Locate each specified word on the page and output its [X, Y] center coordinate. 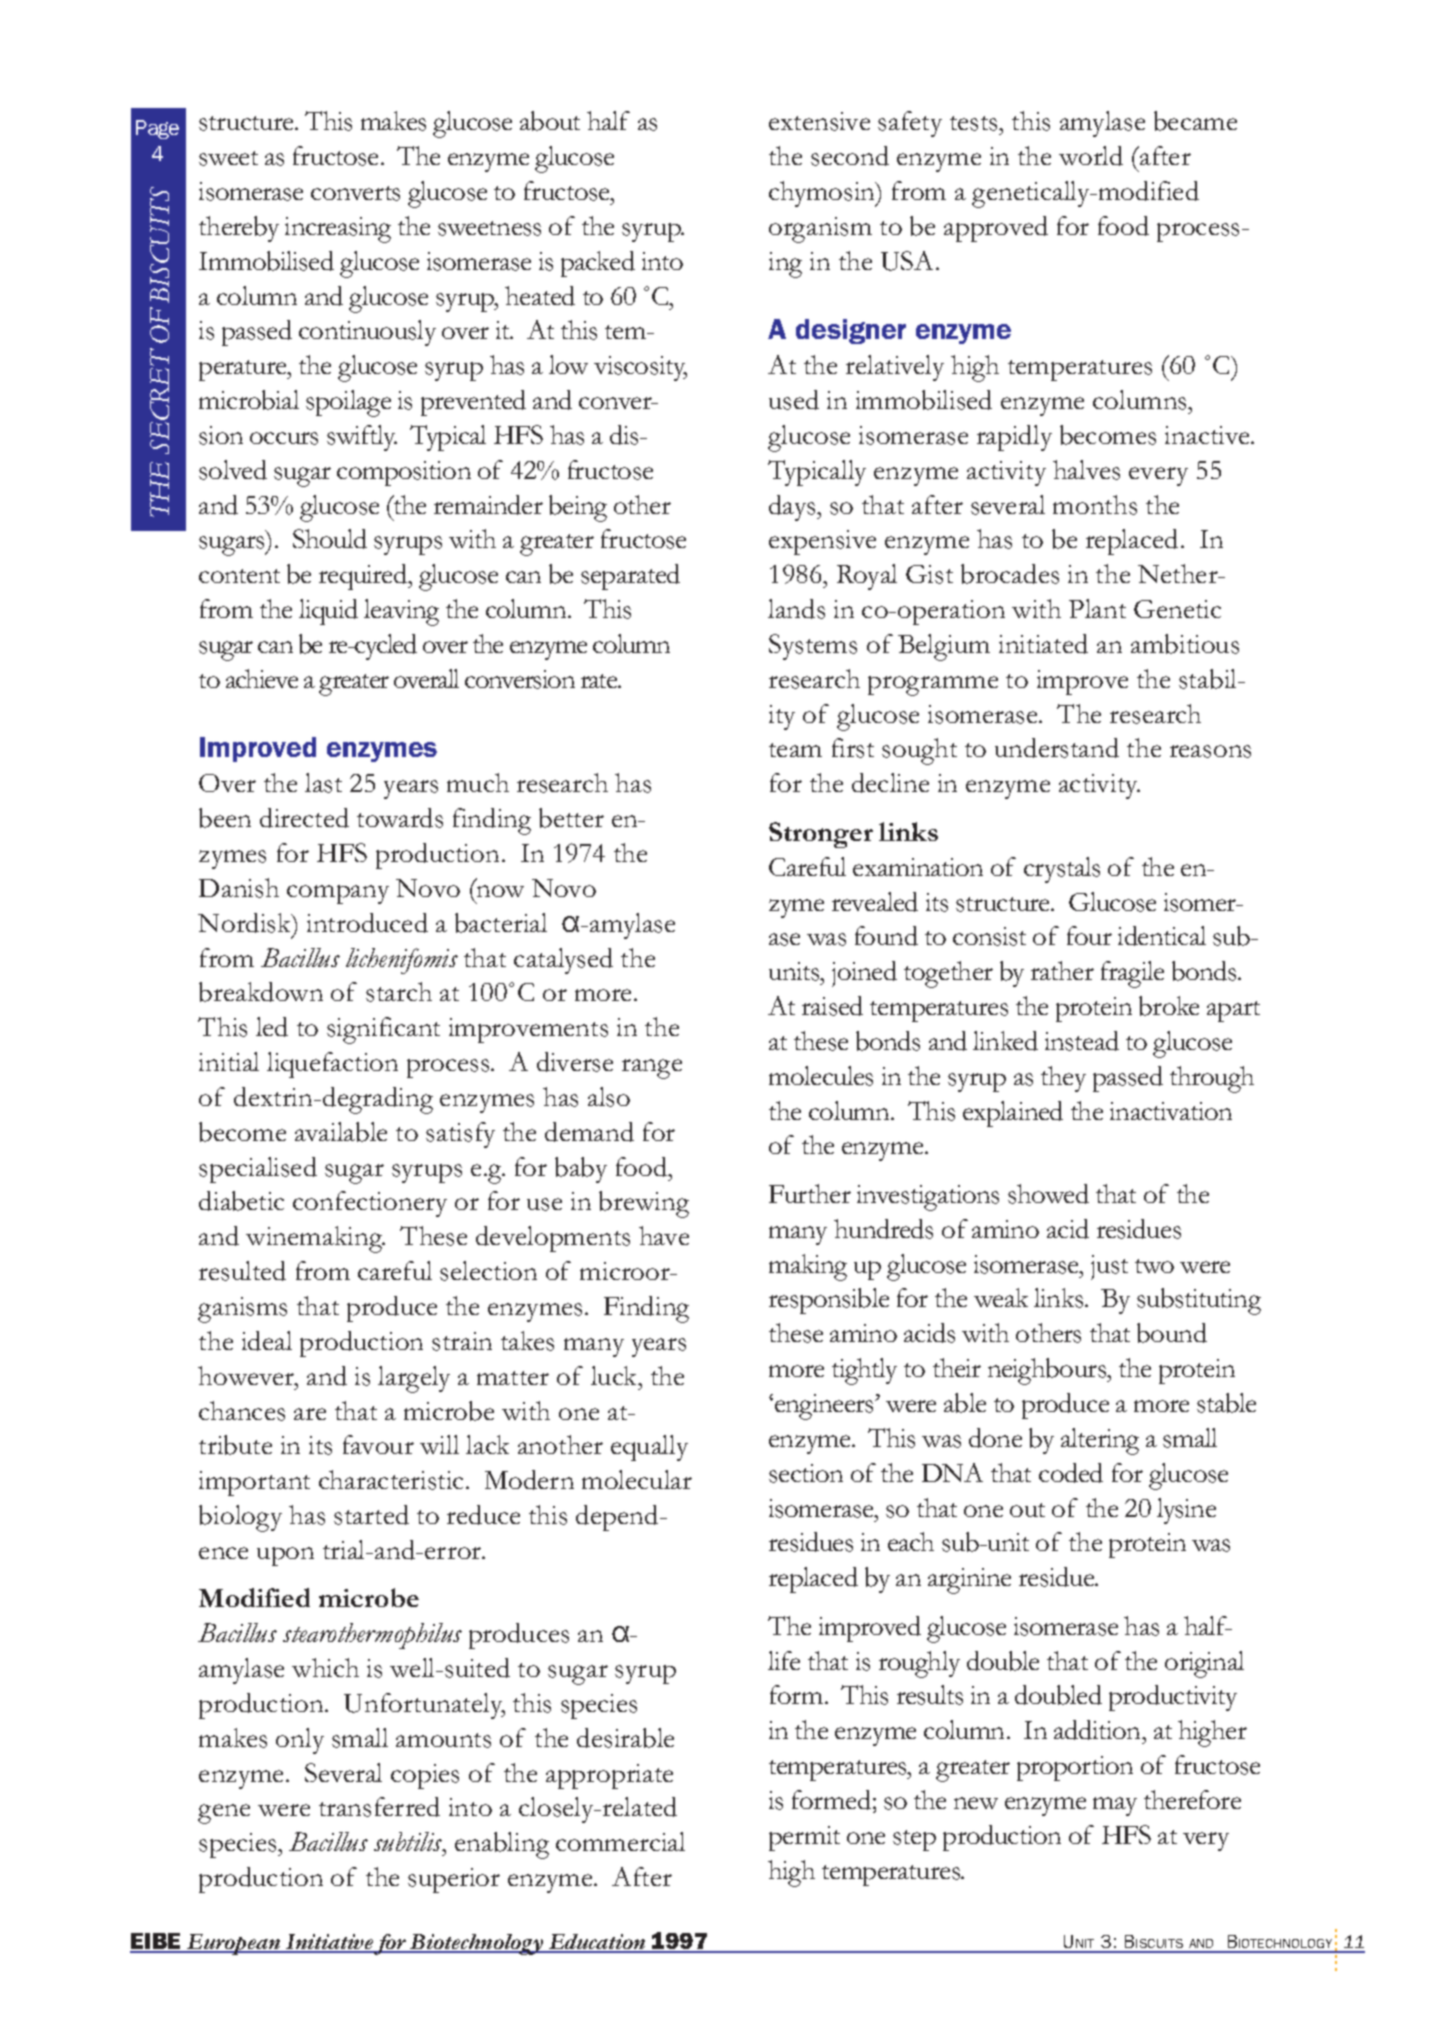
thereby [239, 229]
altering [1100, 1441]
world [1091, 156]
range [652, 1069]
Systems [813, 647]
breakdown [261, 992]
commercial [620, 1841]
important [254, 1483]
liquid [328, 612]
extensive [819, 121]
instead [1082, 1041]
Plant [1097, 608]
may [1115, 1806]
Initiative [329, 1943]
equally [649, 1448]
